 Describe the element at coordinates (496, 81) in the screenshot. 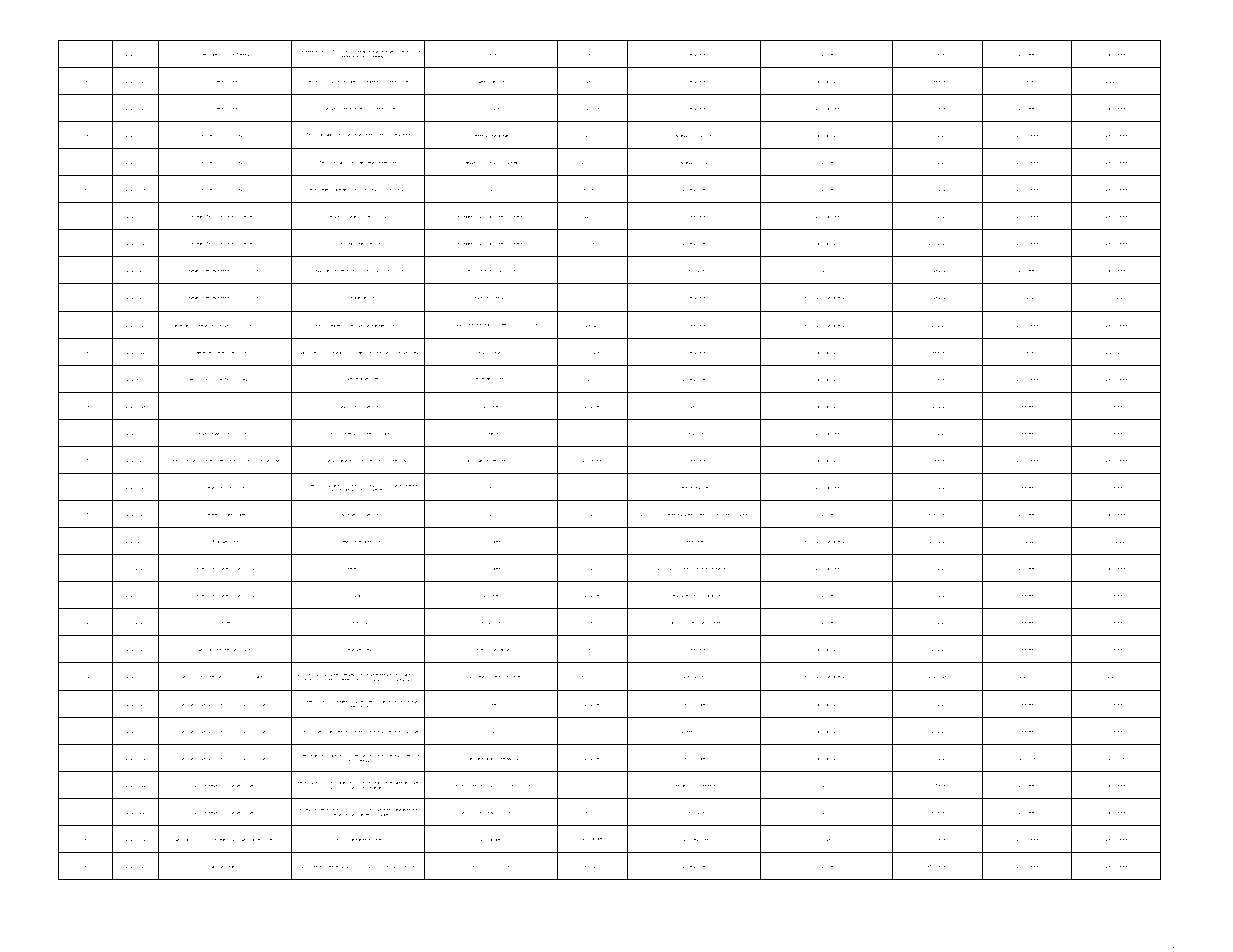

I see `Collective` at that location.
